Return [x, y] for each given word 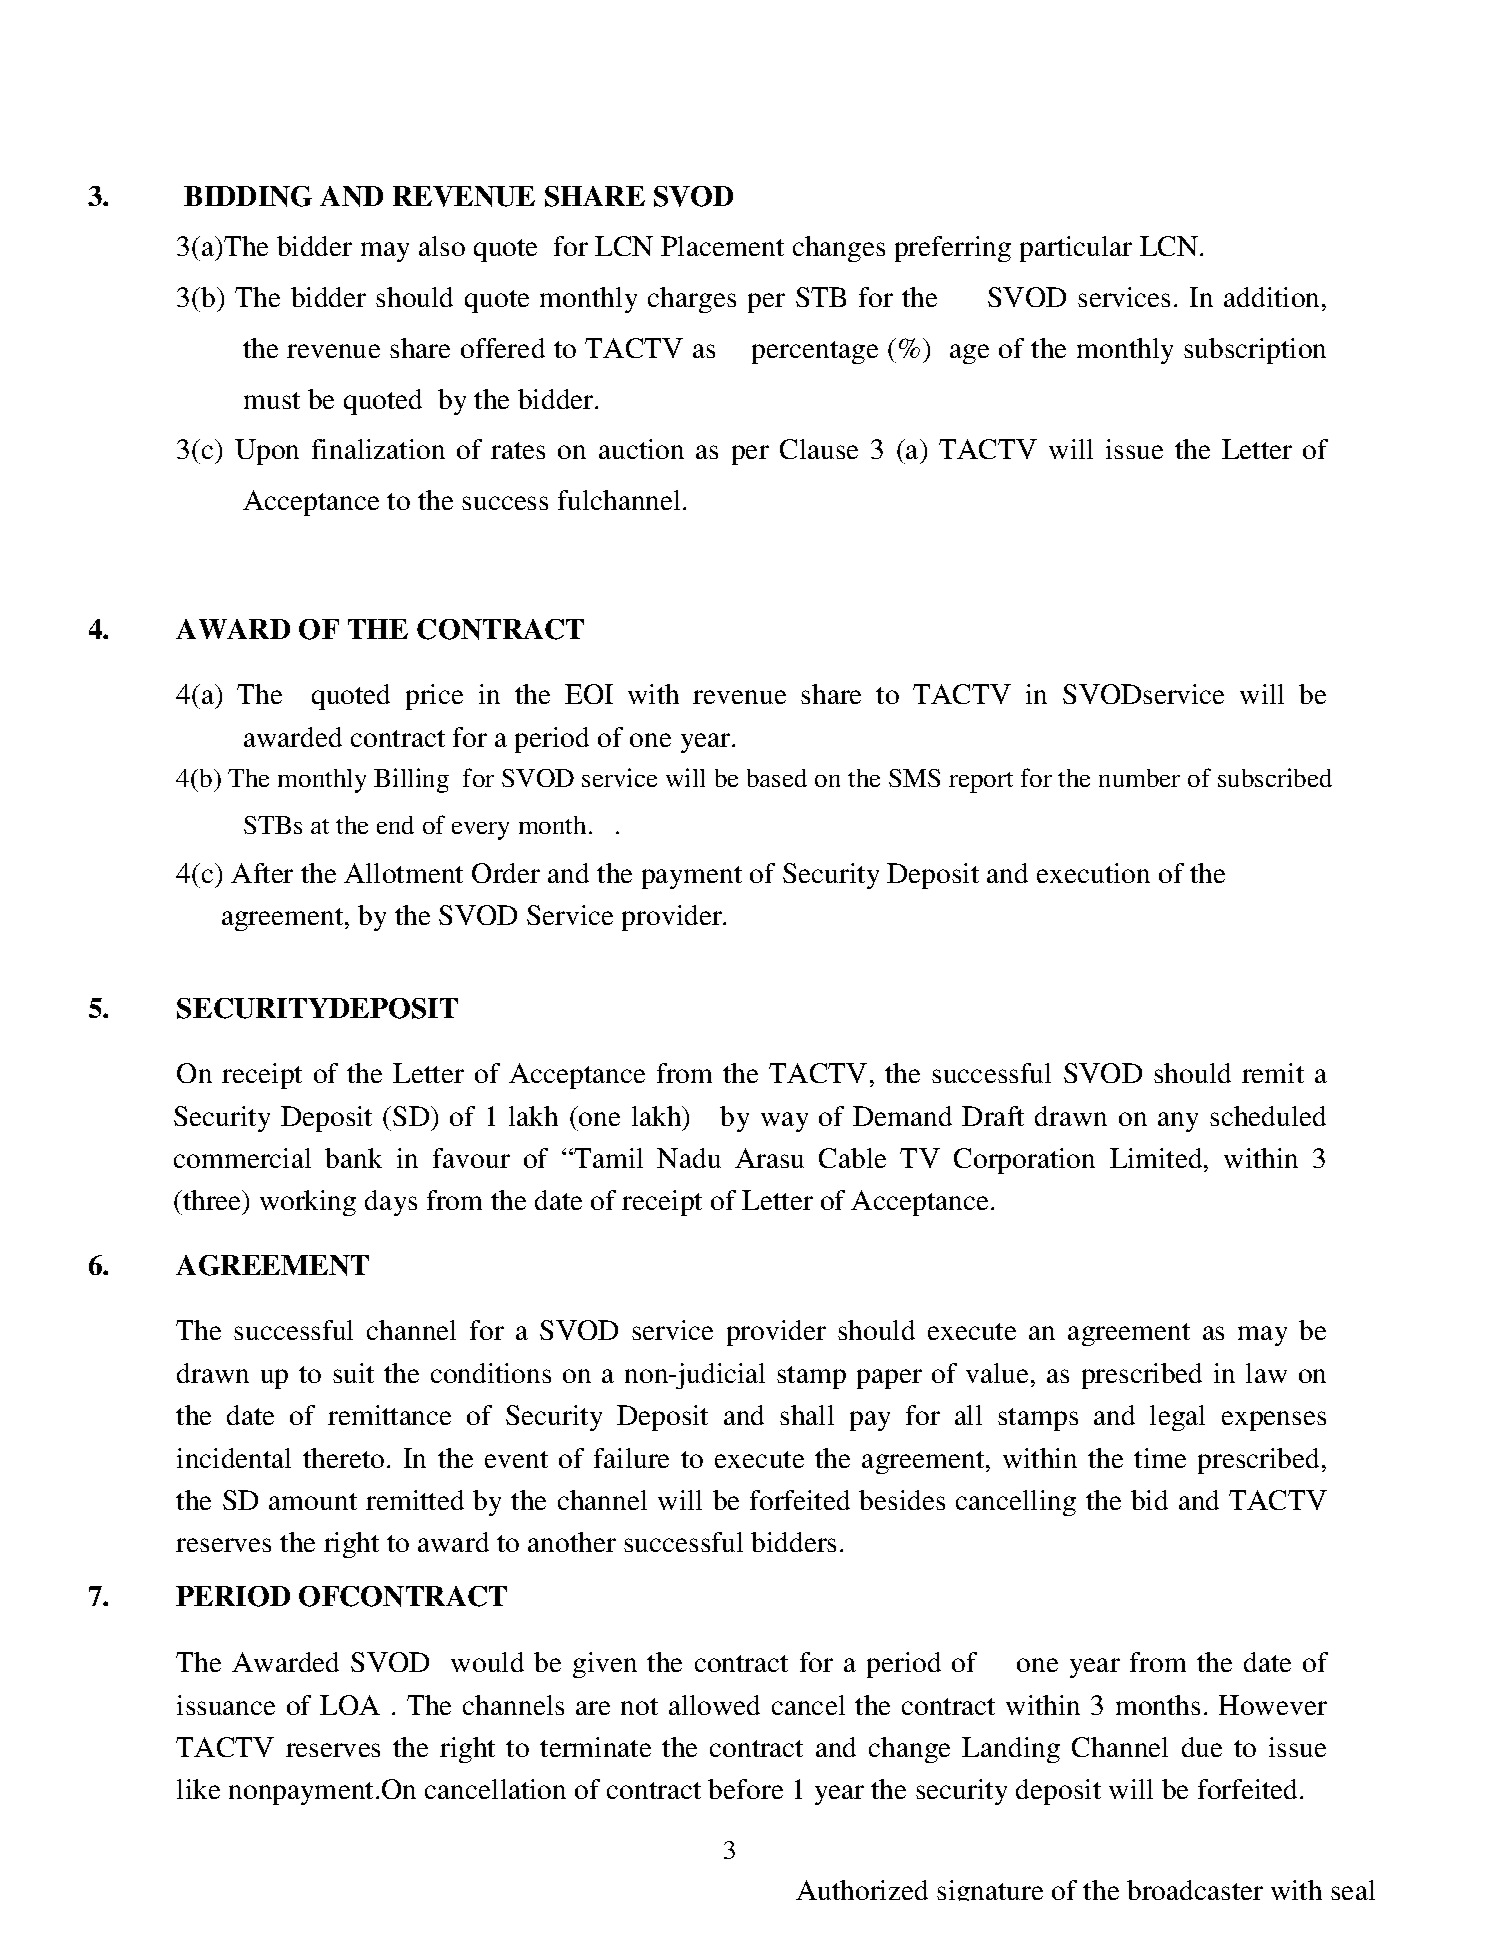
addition [1273, 297]
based [777, 778]
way [784, 1122]
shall [807, 1415]
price [434, 697]
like [198, 1789]
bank [353, 1158]
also [442, 246]
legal [1177, 1418]
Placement [722, 246]
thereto [343, 1458]
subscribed [1275, 777]
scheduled [1268, 1116]
